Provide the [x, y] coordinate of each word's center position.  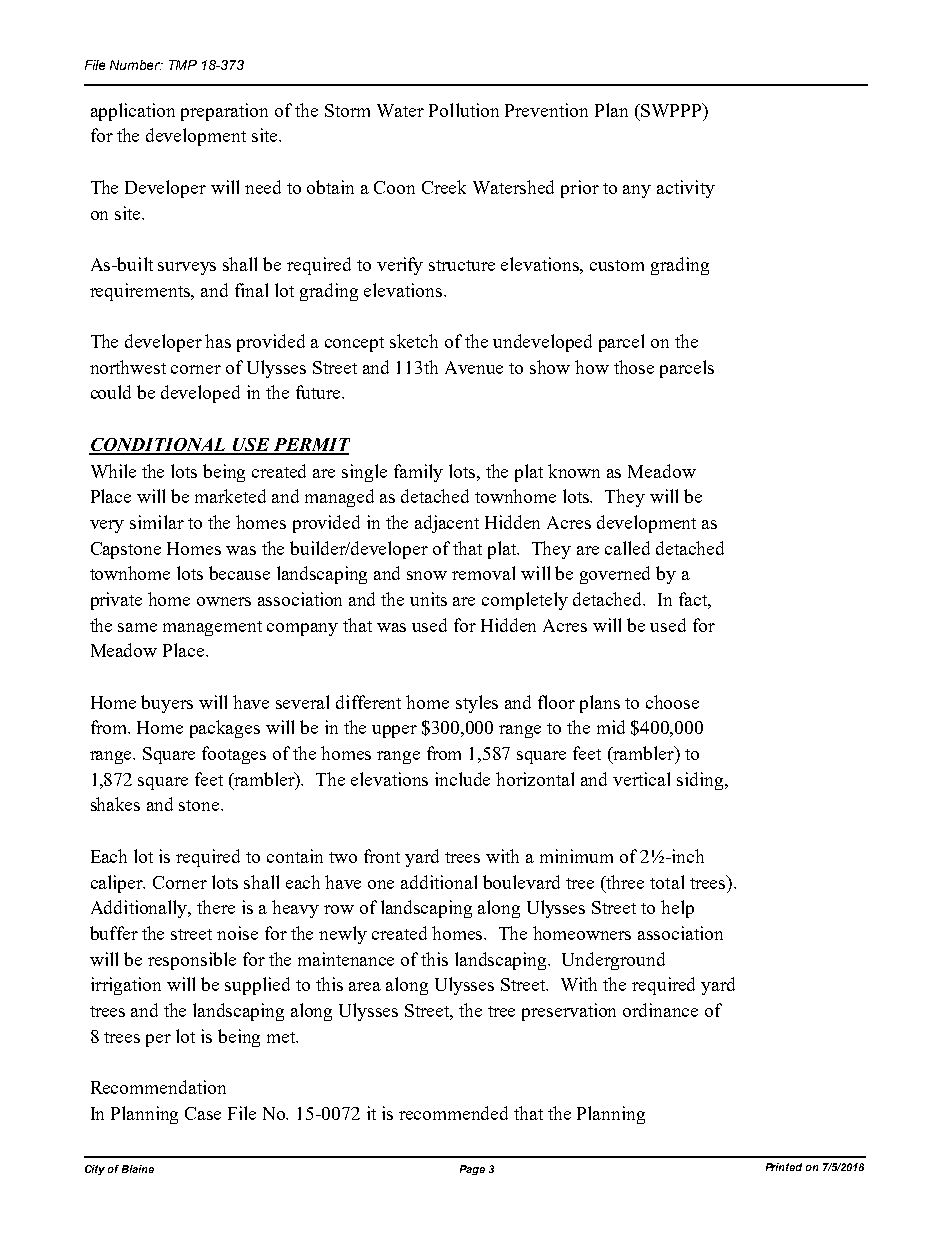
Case [203, 1113]
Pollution [464, 110]
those [634, 367]
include [462, 779]
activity [686, 189]
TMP [183, 65]
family [418, 473]
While [113, 471]
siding [701, 781]
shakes [115, 804]
